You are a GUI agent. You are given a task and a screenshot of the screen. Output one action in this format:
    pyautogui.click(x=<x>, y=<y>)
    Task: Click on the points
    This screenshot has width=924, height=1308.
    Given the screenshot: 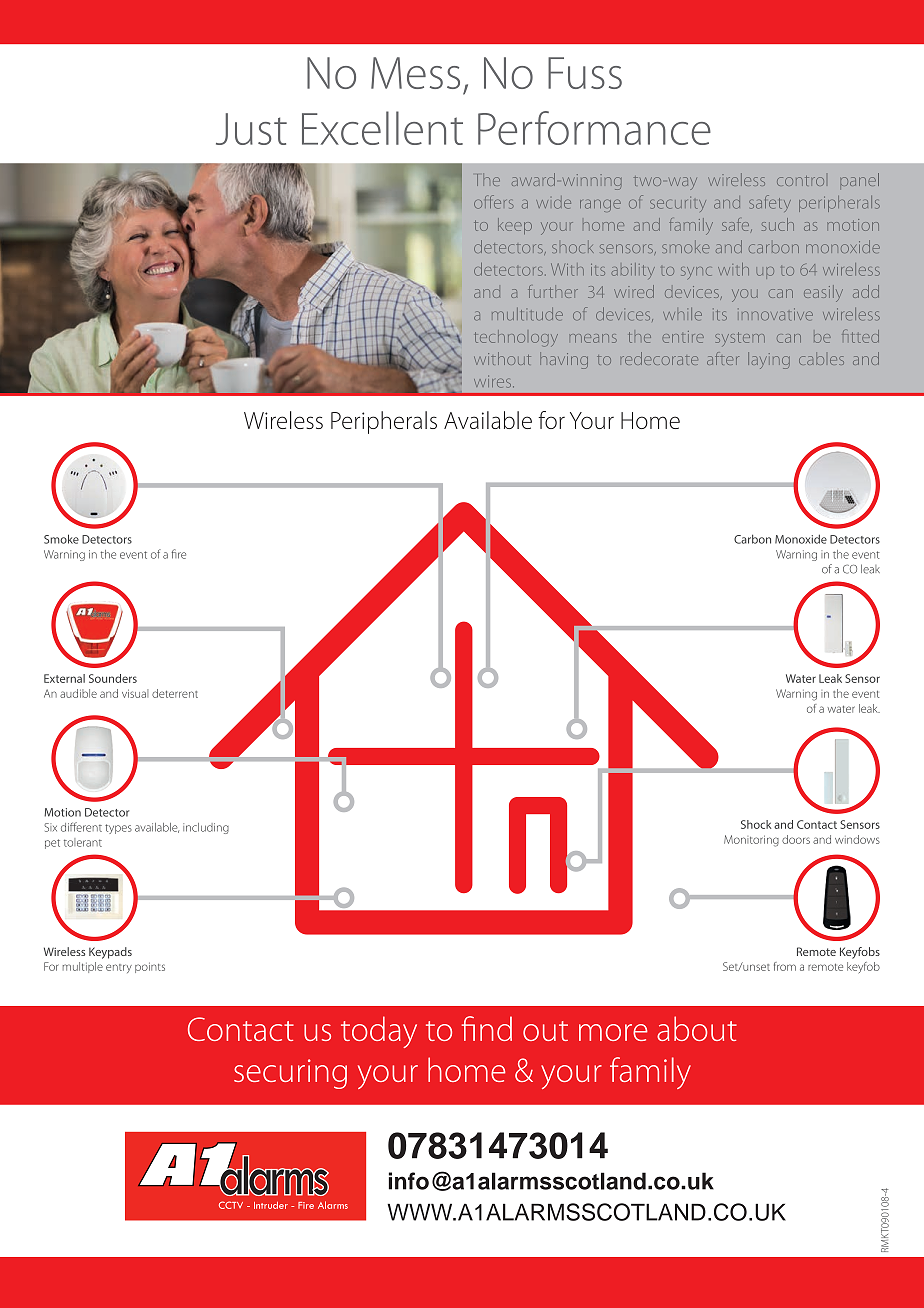 What is the action you would take?
    pyautogui.click(x=150, y=967)
